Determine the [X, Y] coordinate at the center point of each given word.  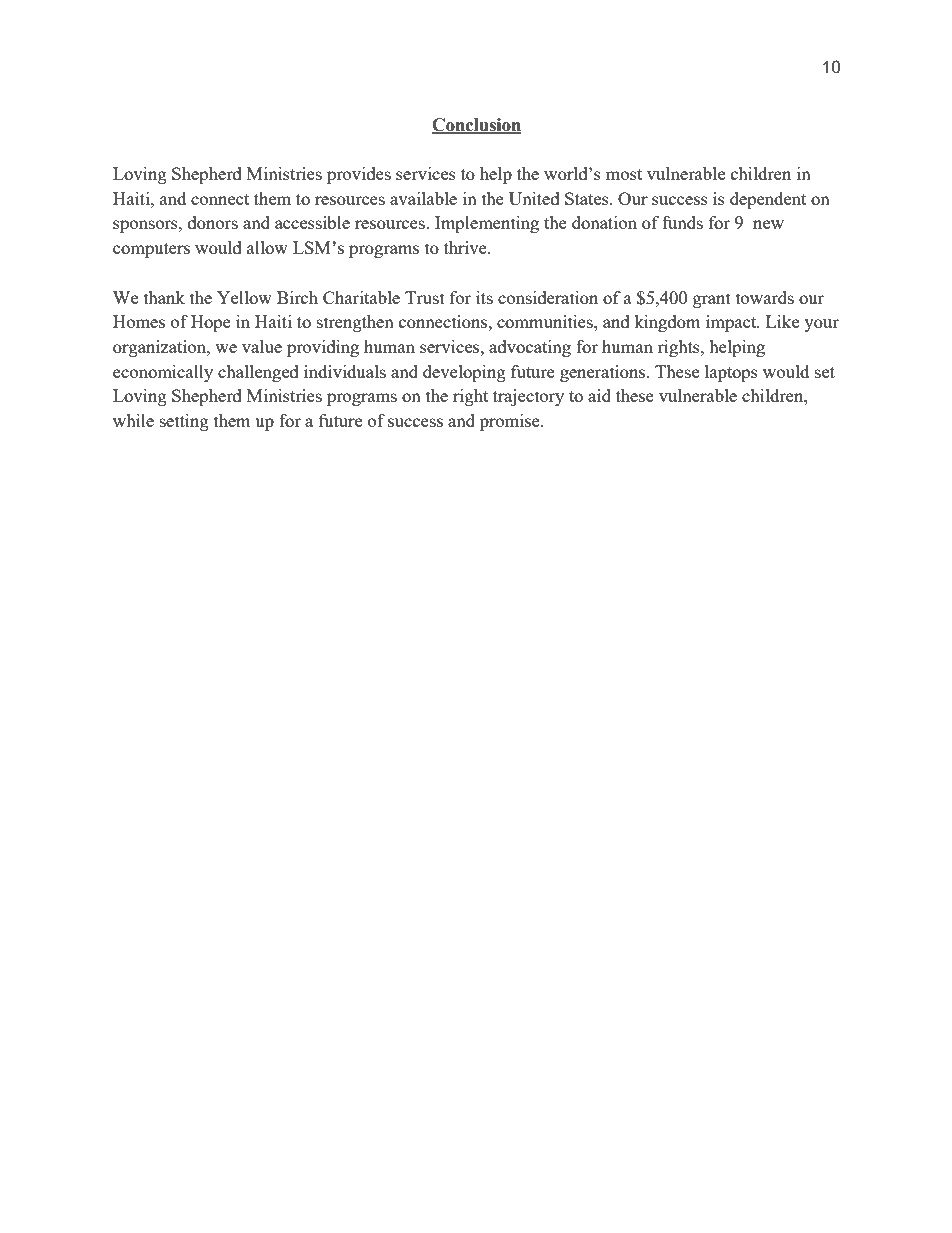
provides [359, 175]
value [262, 346]
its [484, 297]
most [624, 174]
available [423, 198]
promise [511, 422]
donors [213, 222]
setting [184, 422]
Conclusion [476, 125]
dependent [768, 200]
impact [732, 323]
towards [765, 297]
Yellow [244, 297]
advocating [530, 348]
